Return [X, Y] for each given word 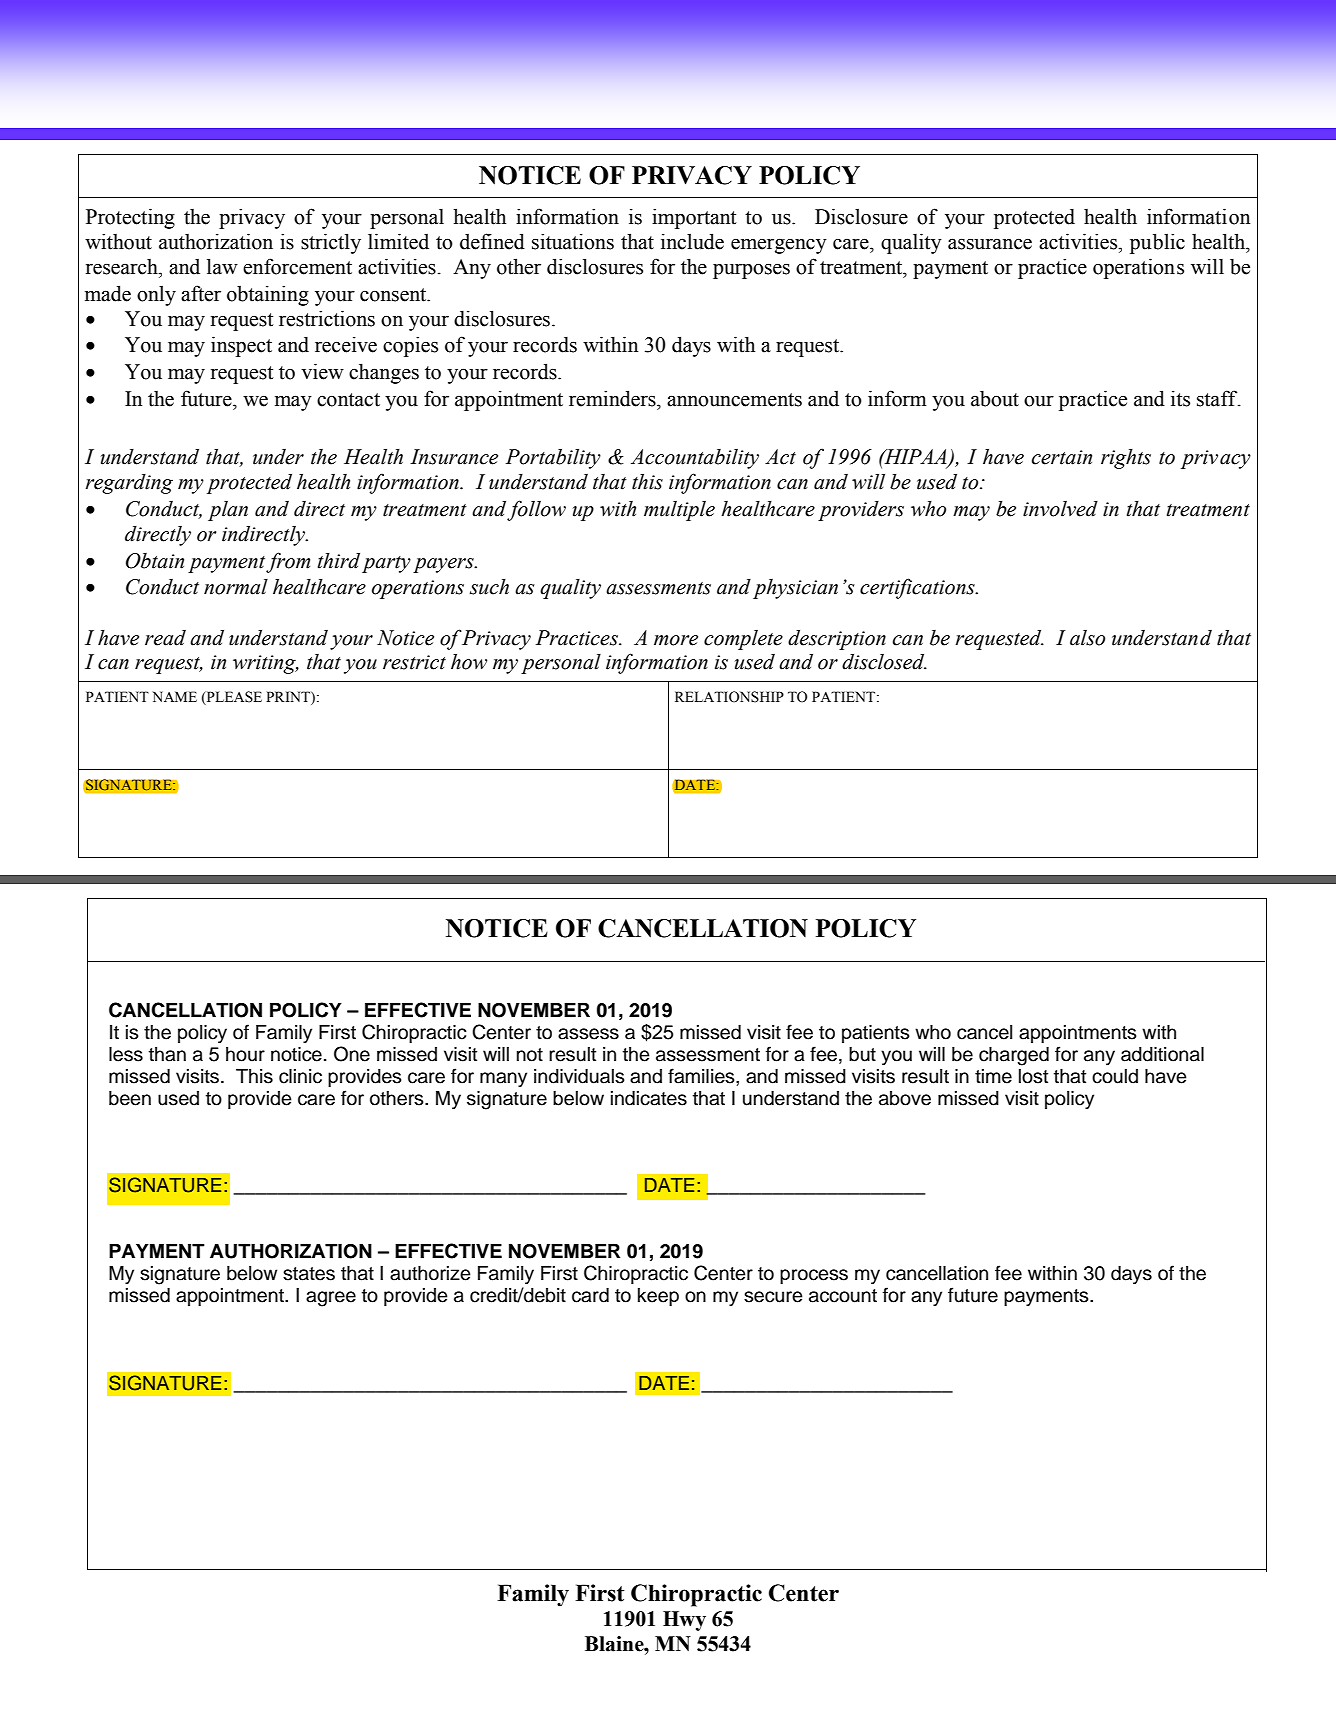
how [469, 662]
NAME [175, 696]
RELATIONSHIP [729, 697]
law [222, 266]
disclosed [884, 662]
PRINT [289, 696]
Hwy [684, 1621]
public [1157, 243]
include [692, 241]
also [1087, 638]
